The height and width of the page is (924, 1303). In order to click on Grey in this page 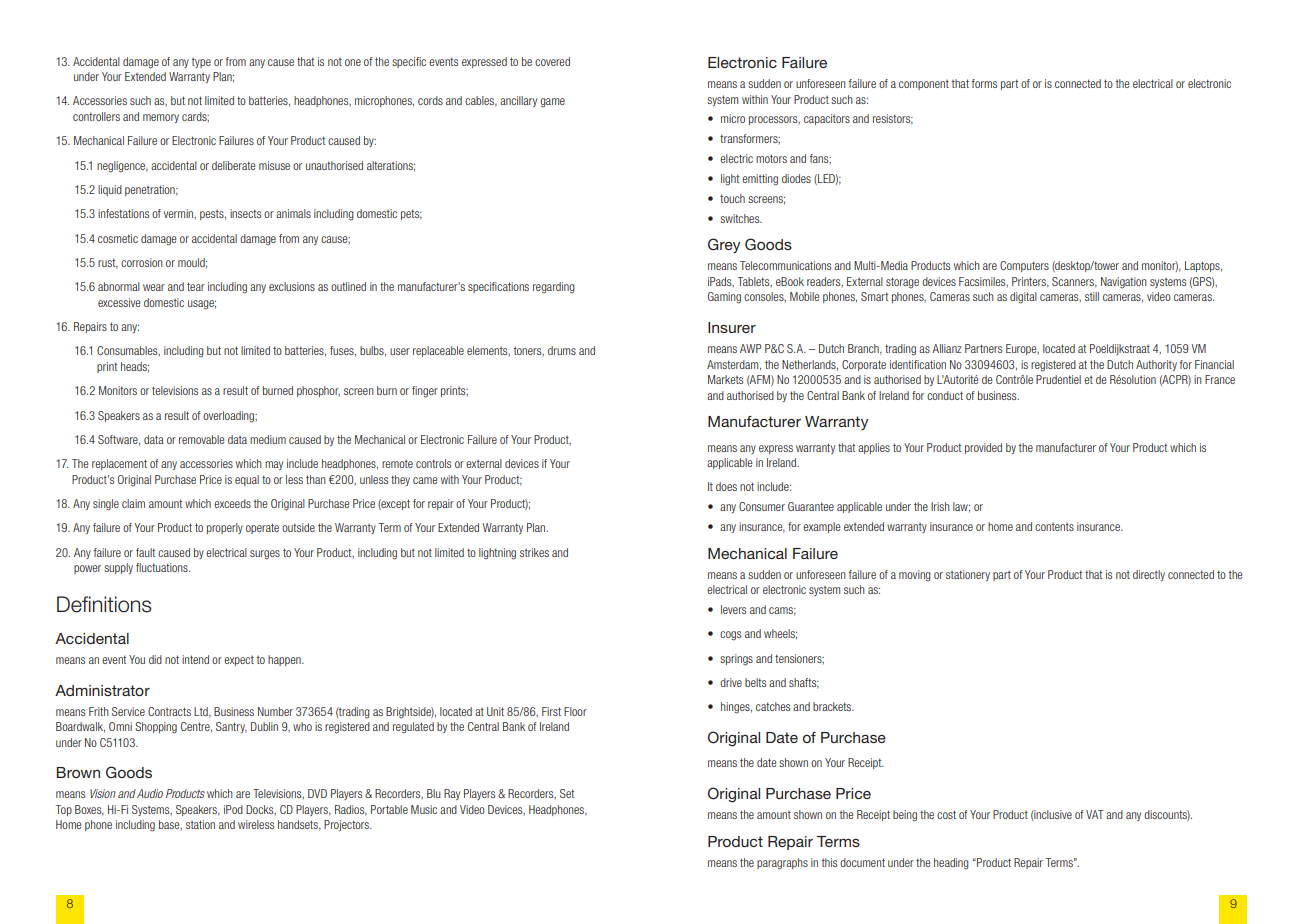, I will do `click(724, 245)`.
